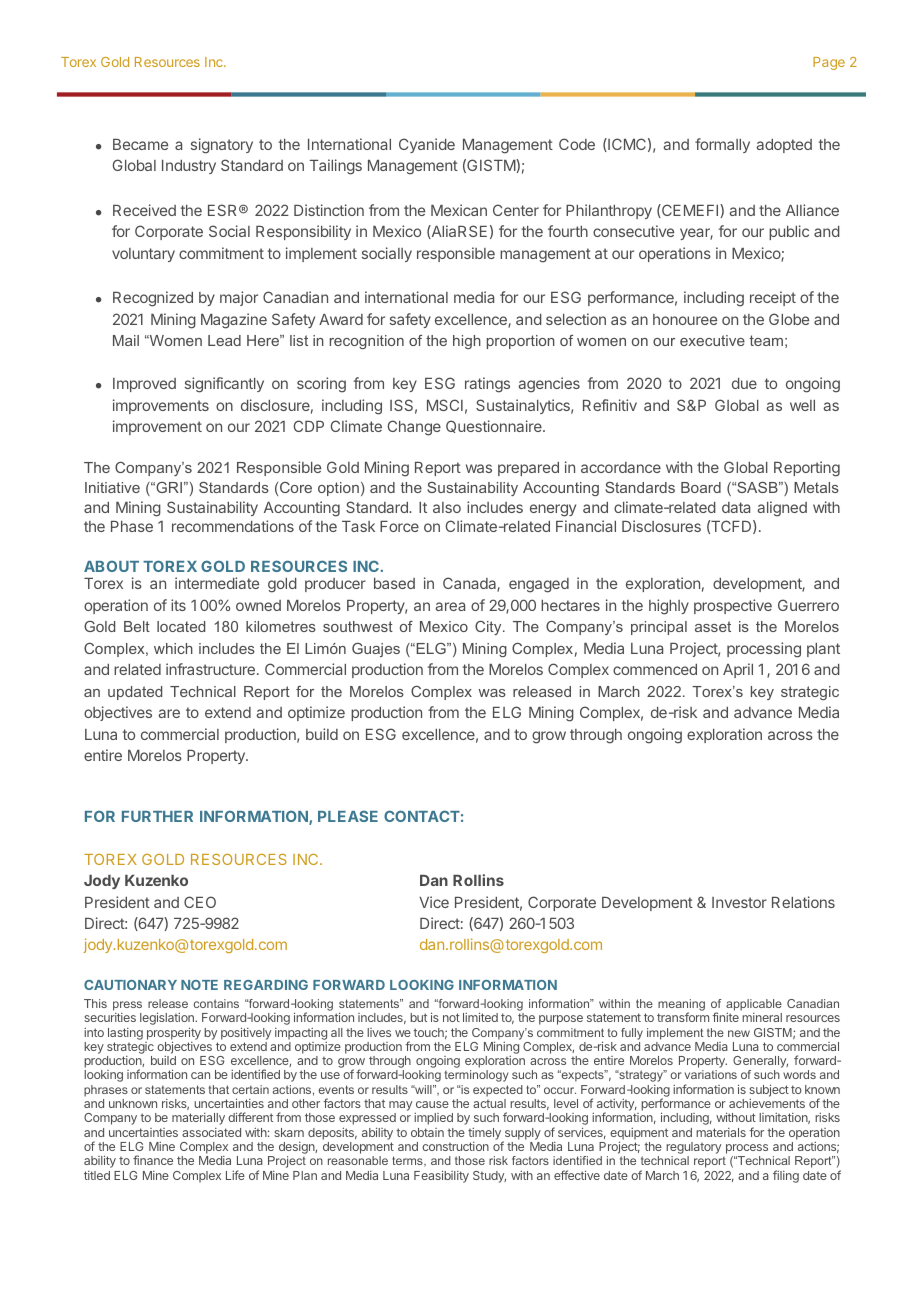 The height and width of the image is (1308, 924). What do you see at coordinates (722, 145) in the image?
I see `formally` at bounding box center [722, 145].
